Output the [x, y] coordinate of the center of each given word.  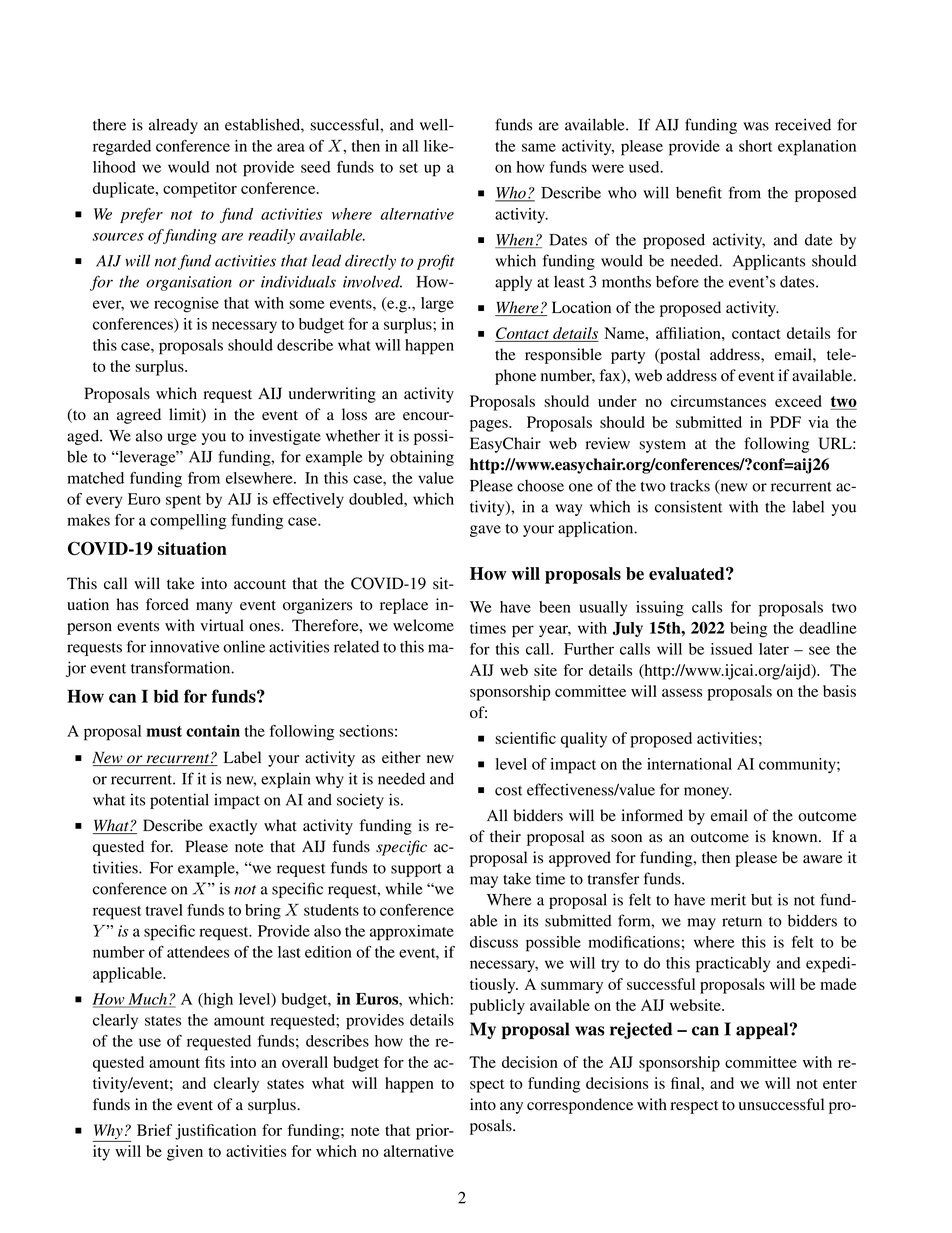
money [708, 793]
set [408, 168]
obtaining [422, 458]
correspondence [580, 1106]
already [173, 126]
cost [508, 791]
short [755, 146]
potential [179, 801]
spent [183, 502]
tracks [690, 485]
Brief [154, 1130]
